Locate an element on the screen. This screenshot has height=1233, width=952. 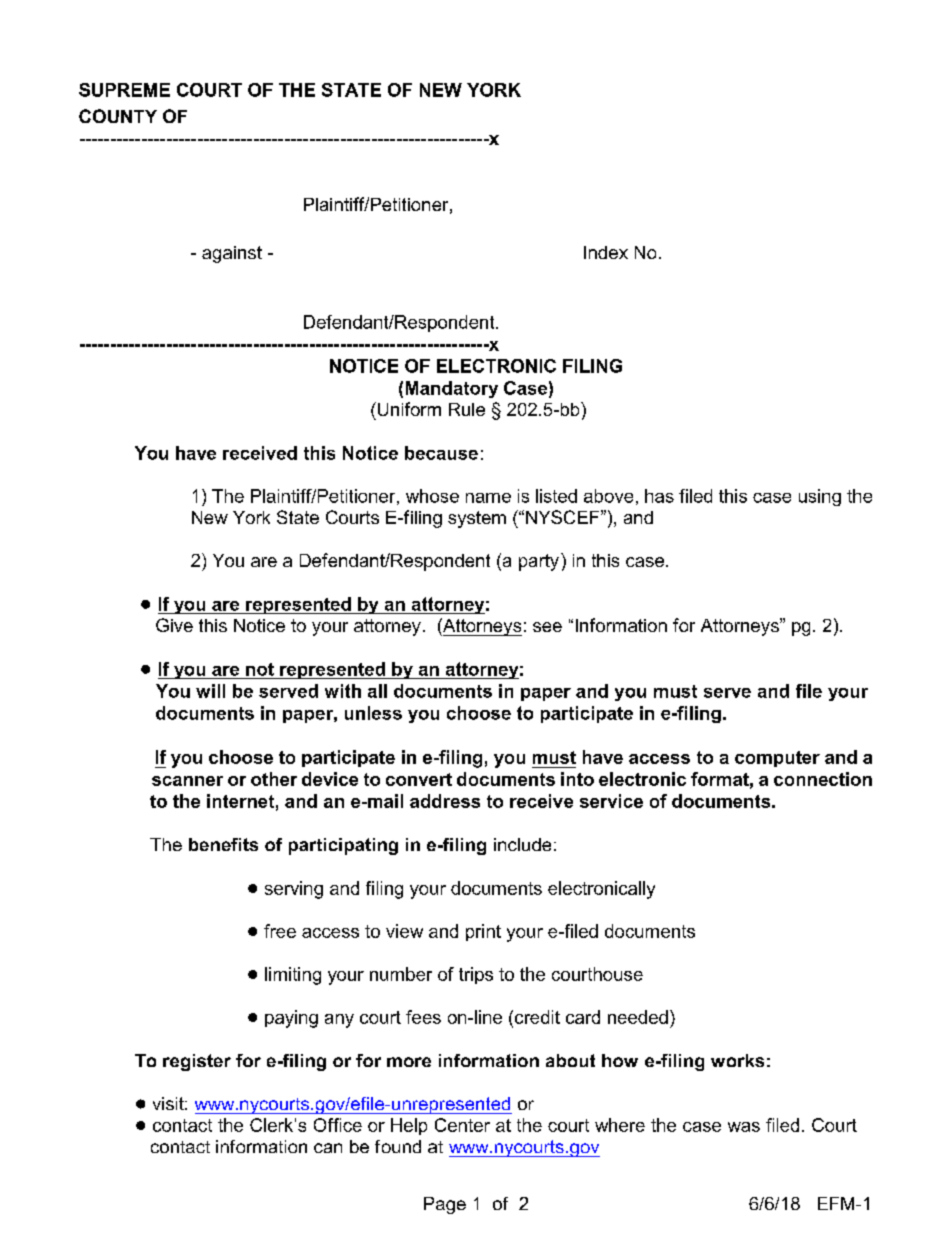
register is located at coordinates (197, 1062).
